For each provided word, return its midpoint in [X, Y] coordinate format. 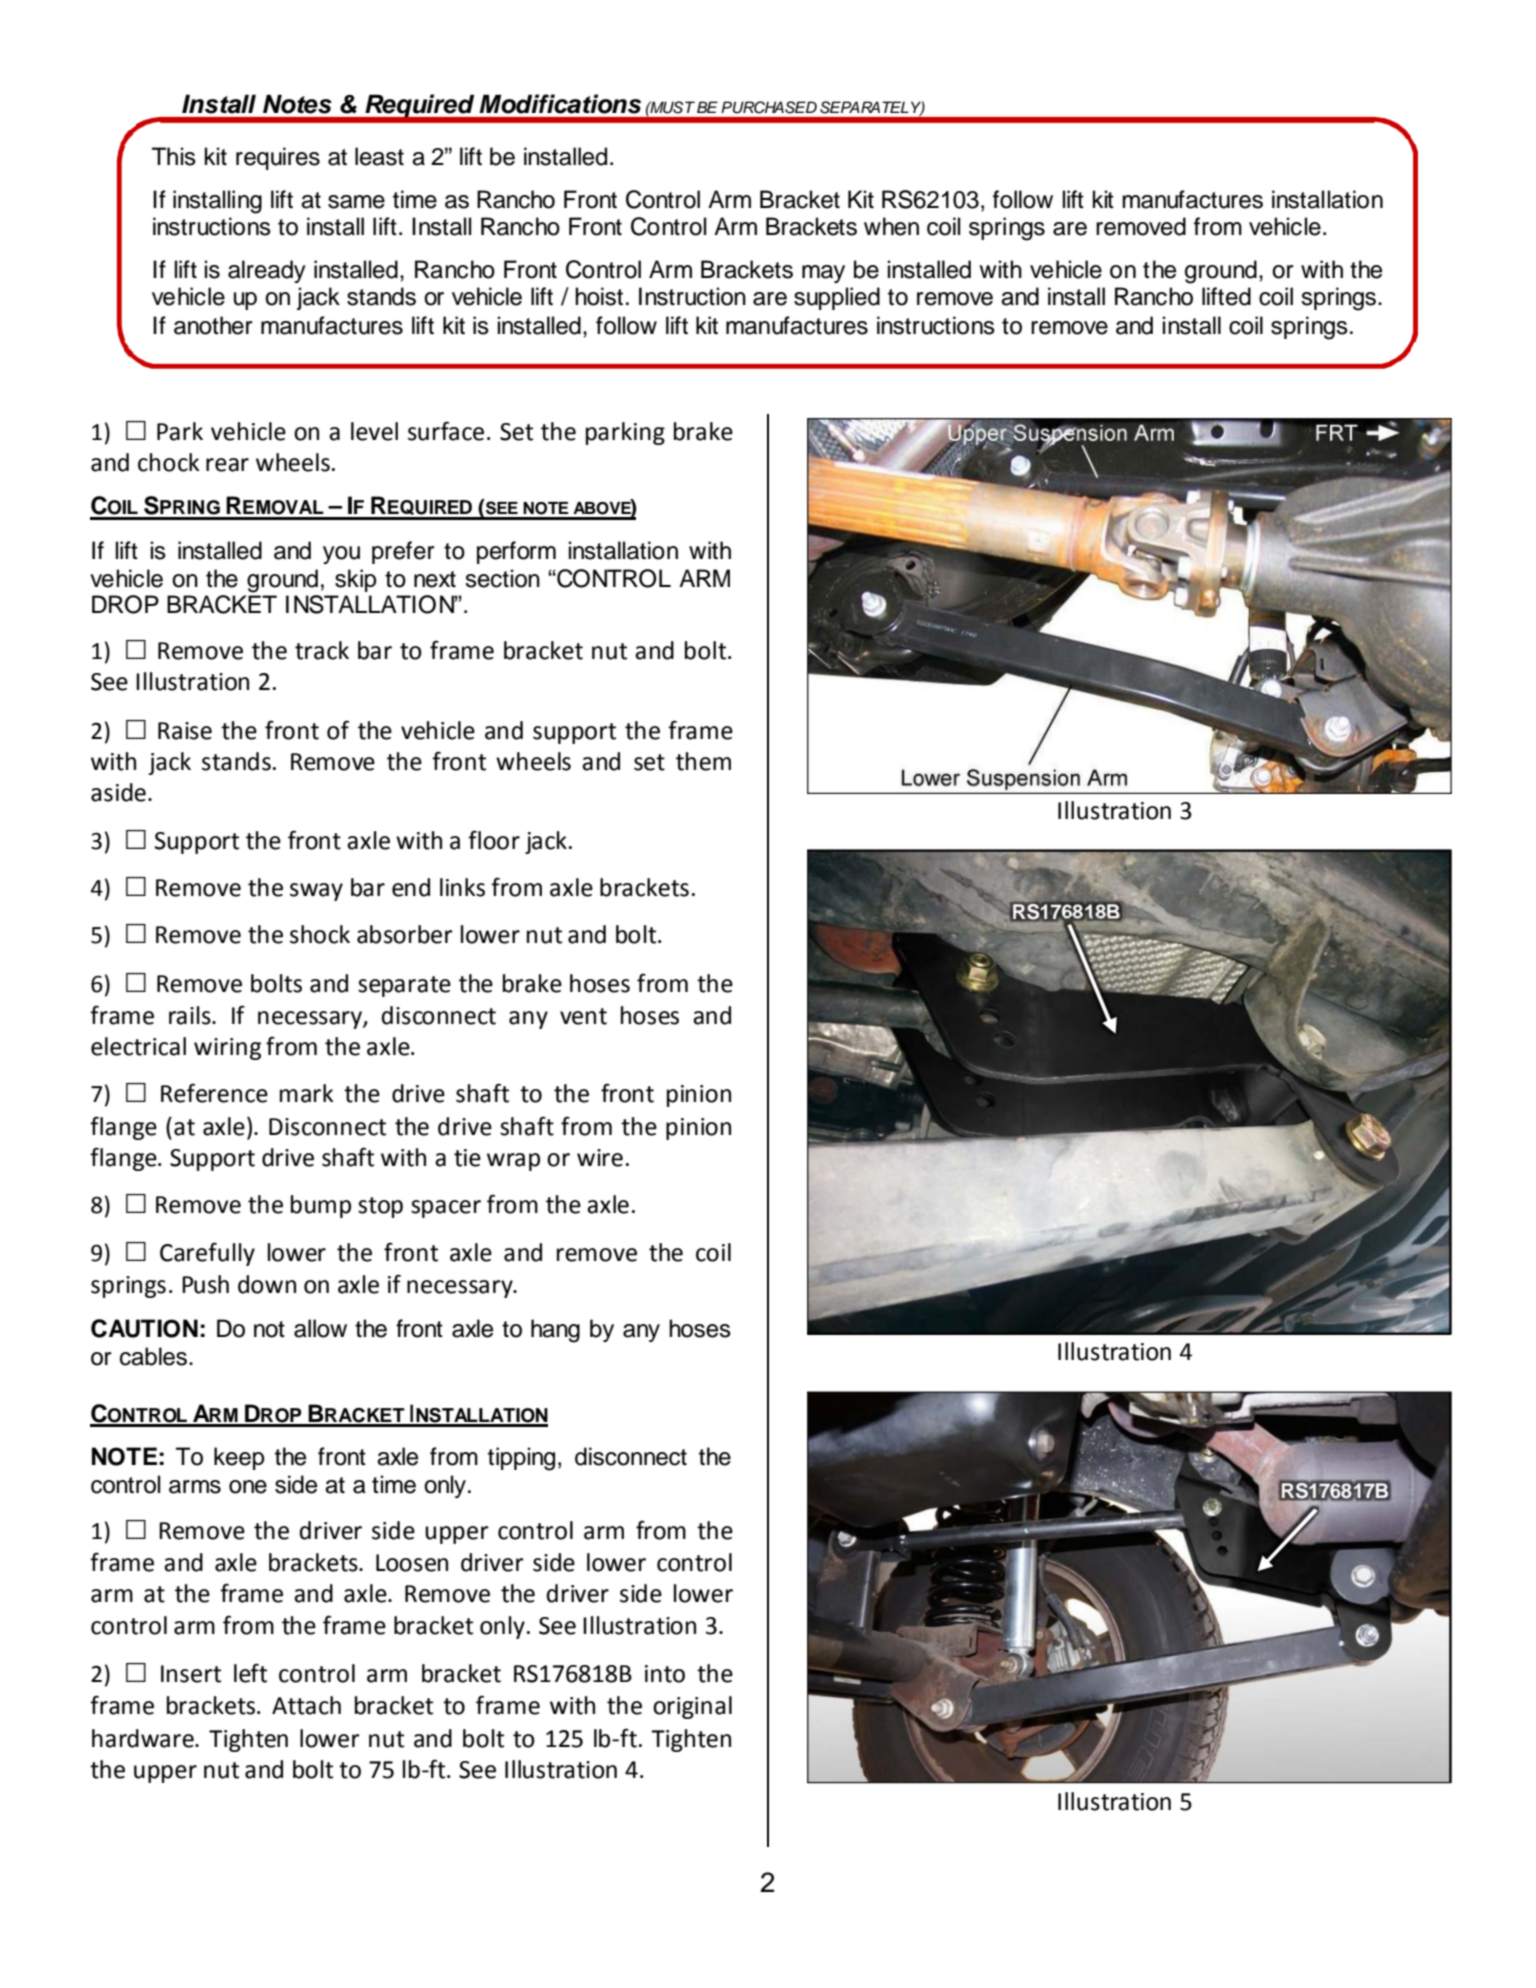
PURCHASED [769, 107]
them [703, 761]
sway [316, 892]
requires [278, 158]
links [462, 887]
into [665, 1674]
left [250, 1673]
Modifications [560, 104]
